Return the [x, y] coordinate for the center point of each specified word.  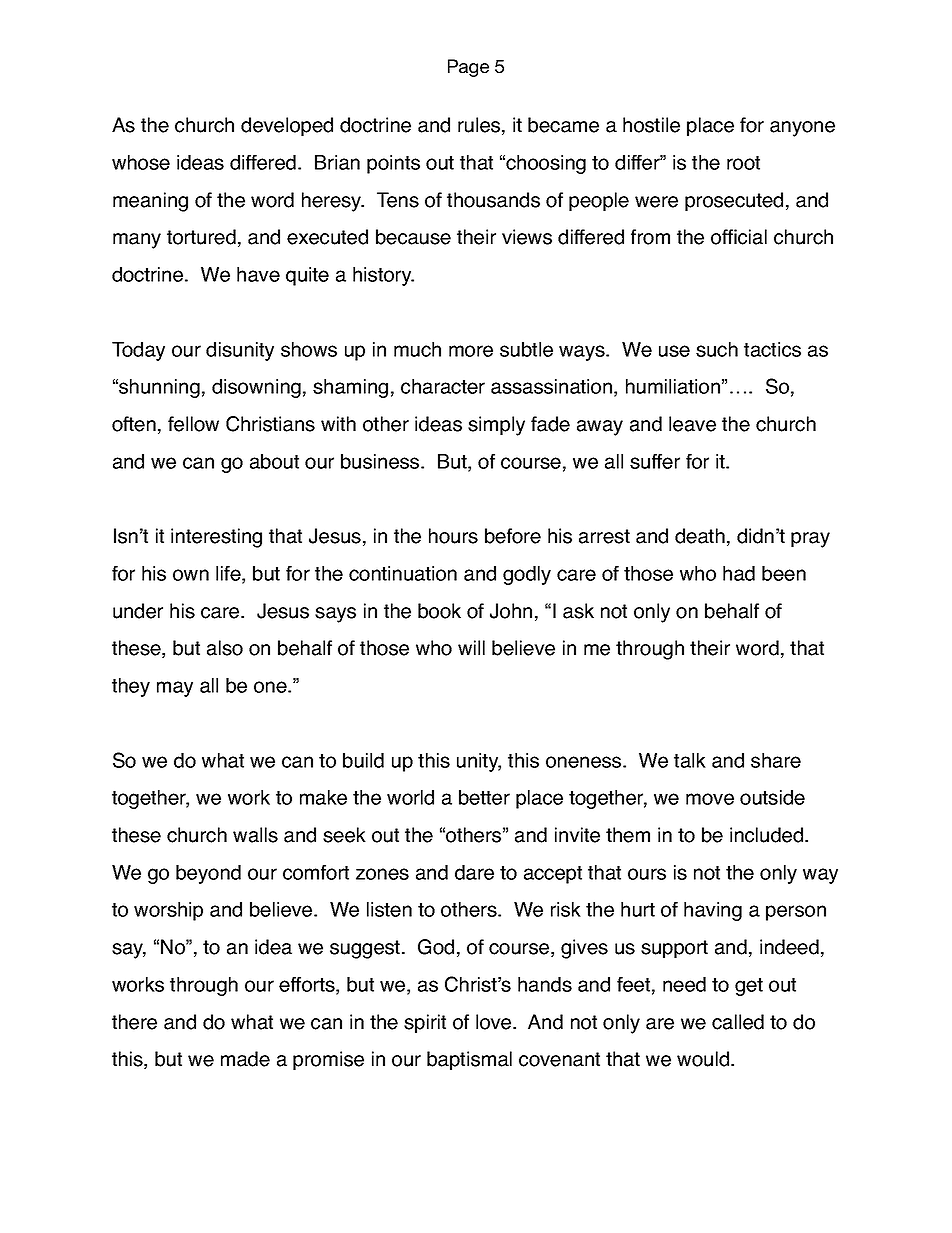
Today [138, 351]
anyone [802, 129]
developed [287, 126]
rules [480, 126]
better [484, 797]
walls [255, 835]
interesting [216, 538]
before [513, 536]
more [471, 351]
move [710, 799]
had [739, 573]
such [717, 349]
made [245, 1059]
